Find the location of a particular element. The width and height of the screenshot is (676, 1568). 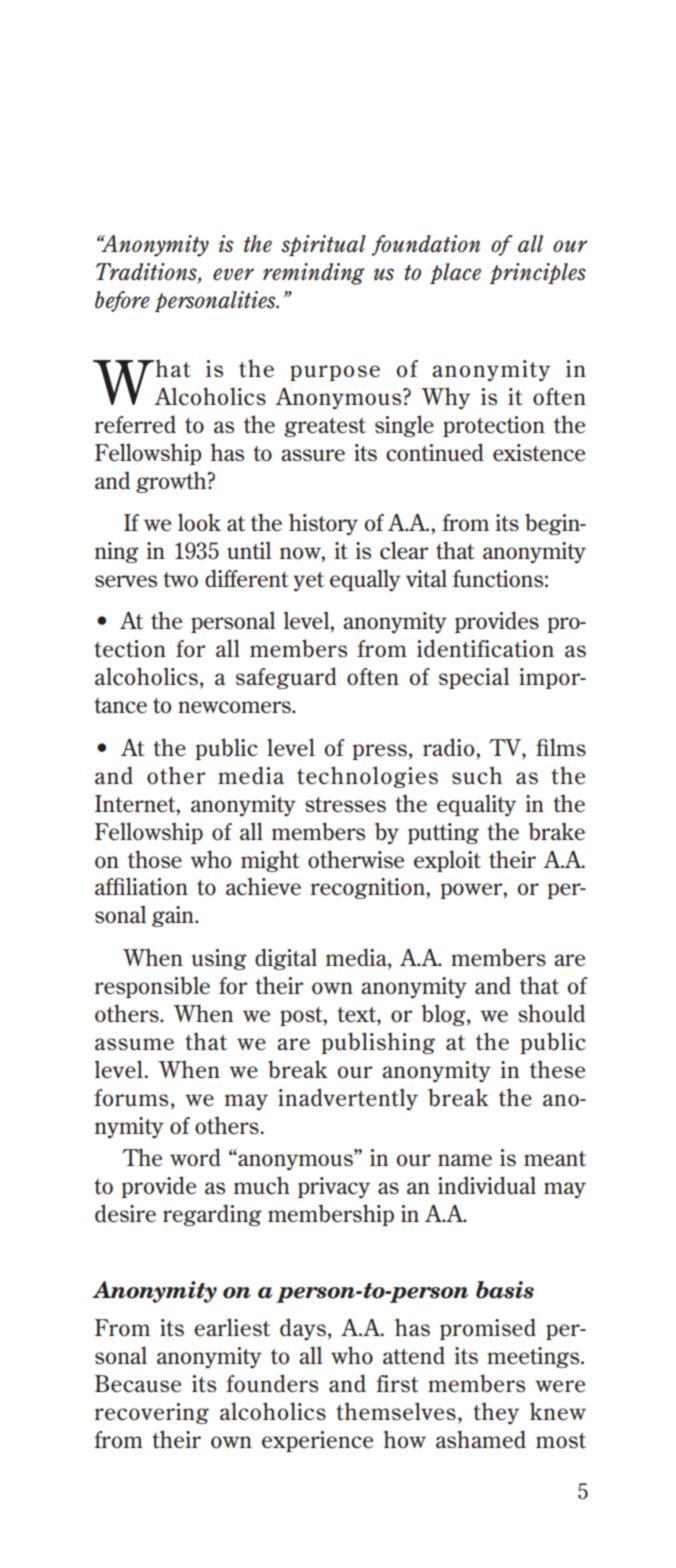

experience is located at coordinates (317, 1441).
